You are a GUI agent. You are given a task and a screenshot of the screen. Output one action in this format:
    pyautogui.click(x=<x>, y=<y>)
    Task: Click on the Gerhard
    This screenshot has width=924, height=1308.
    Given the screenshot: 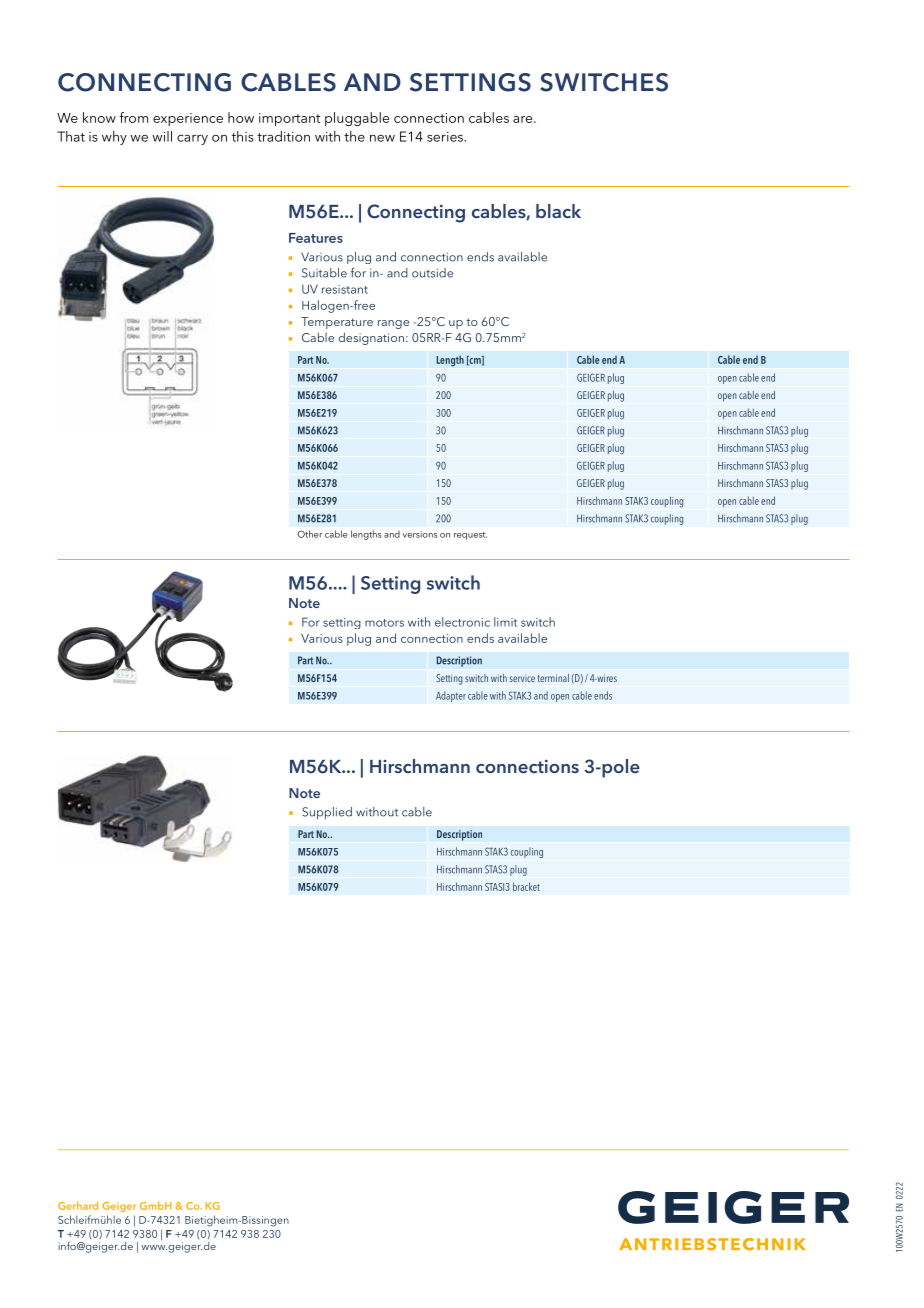 What is the action you would take?
    pyautogui.click(x=78, y=1205)
